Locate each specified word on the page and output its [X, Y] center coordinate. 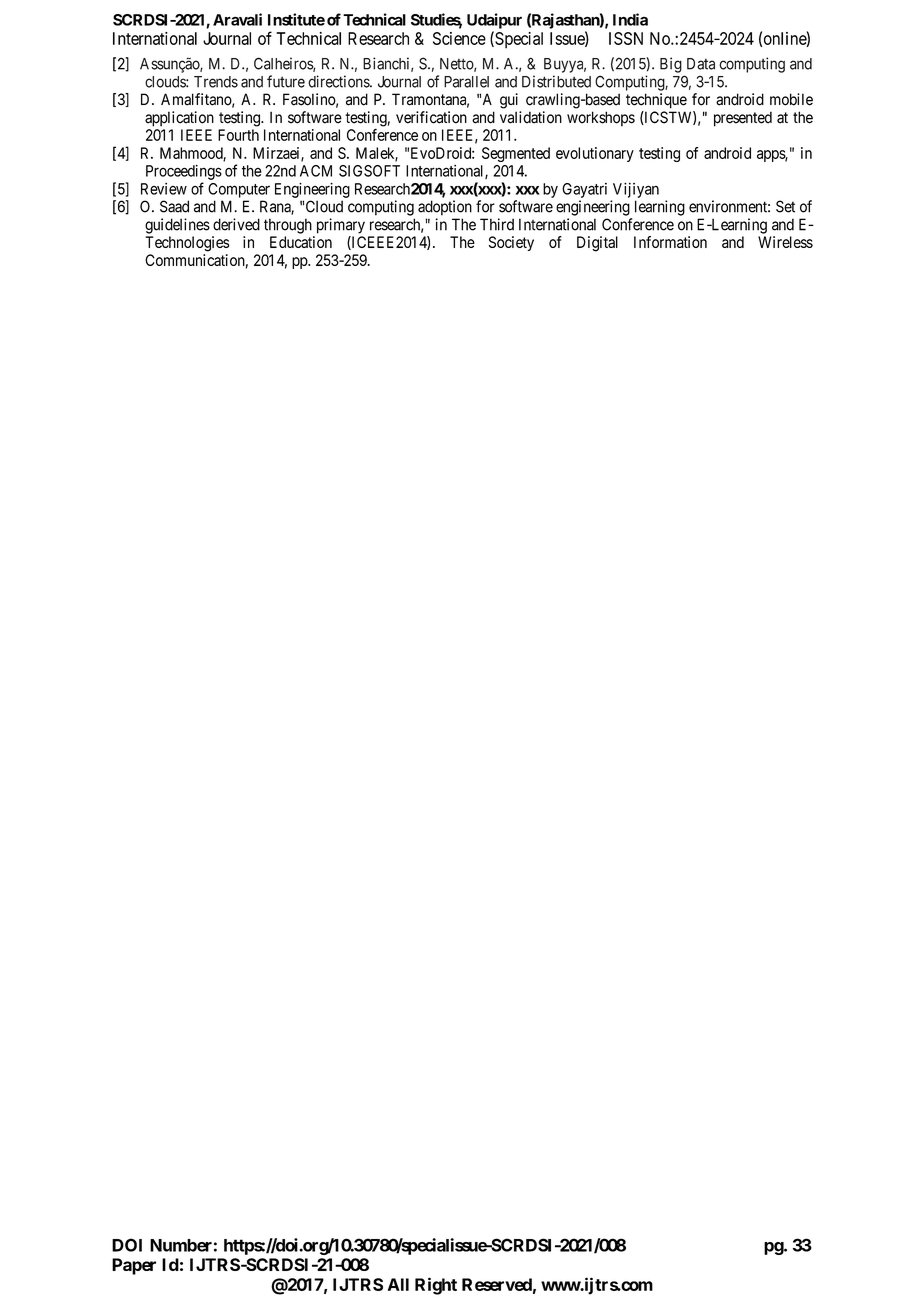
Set [785, 206]
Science [459, 38]
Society [511, 243]
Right [436, 1286]
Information [670, 242]
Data [701, 64]
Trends [216, 82]
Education [301, 242]
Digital [597, 244]
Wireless [785, 242]
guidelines [177, 226]
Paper [134, 1266]
